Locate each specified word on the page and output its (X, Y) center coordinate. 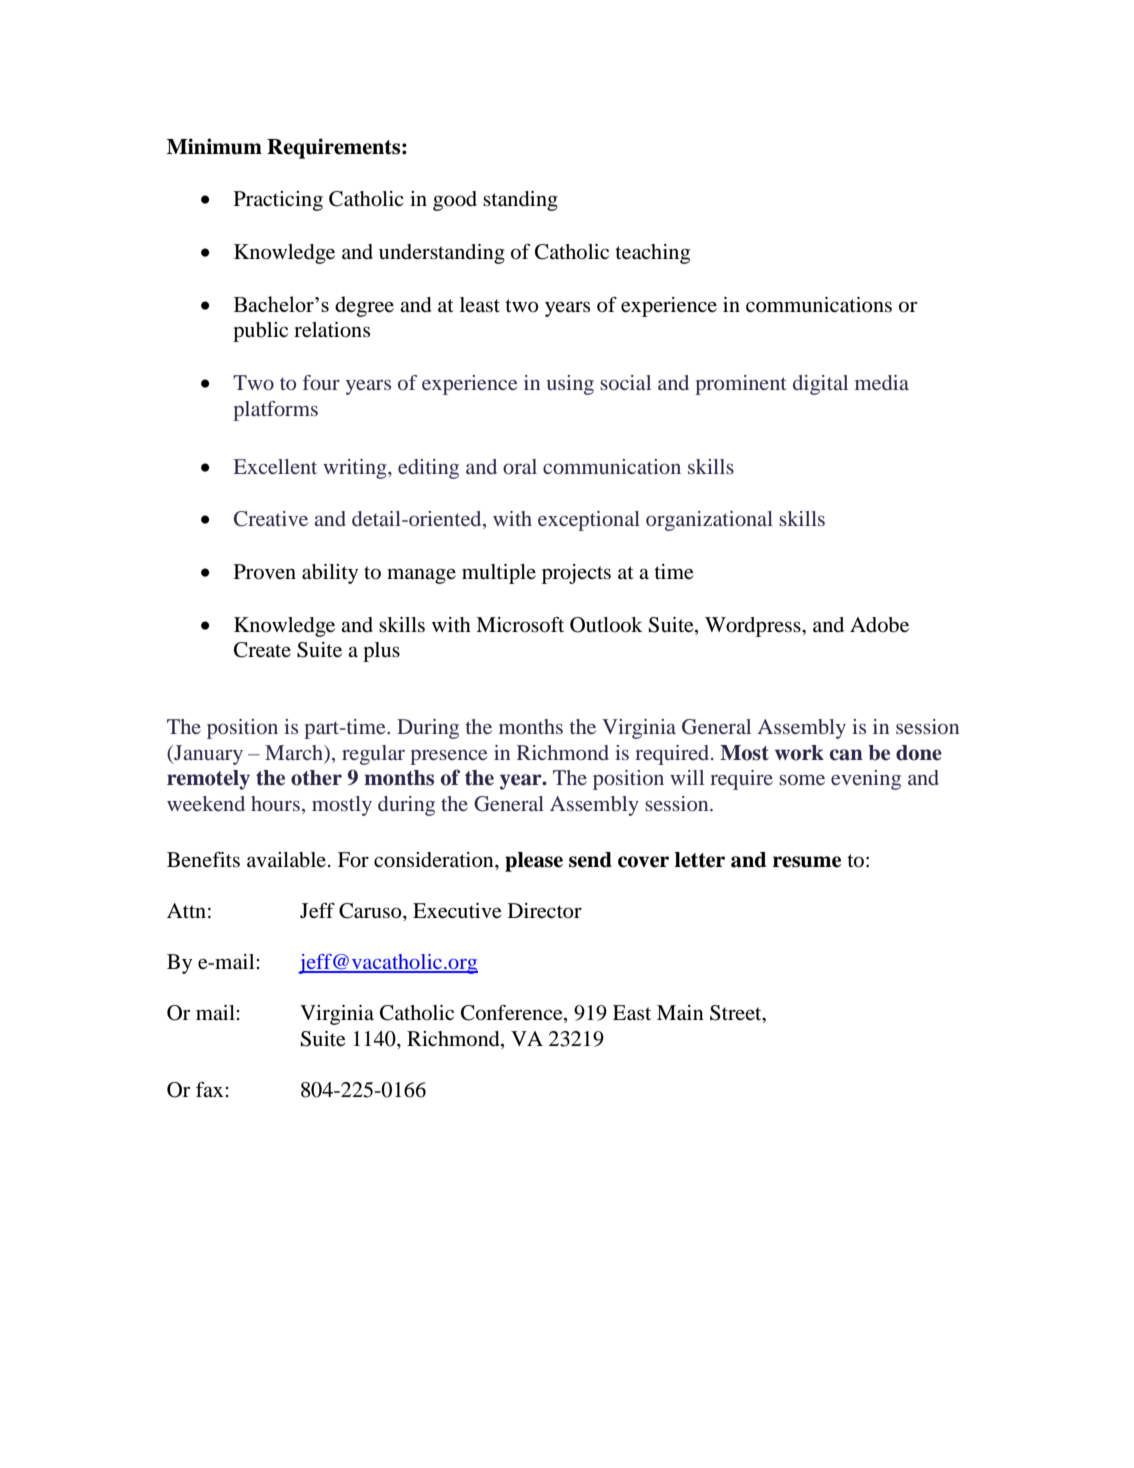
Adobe (879, 625)
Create (262, 650)
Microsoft (520, 625)
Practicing (278, 201)
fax (211, 1089)
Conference (513, 1014)
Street (737, 1014)
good (455, 201)
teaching (652, 254)
